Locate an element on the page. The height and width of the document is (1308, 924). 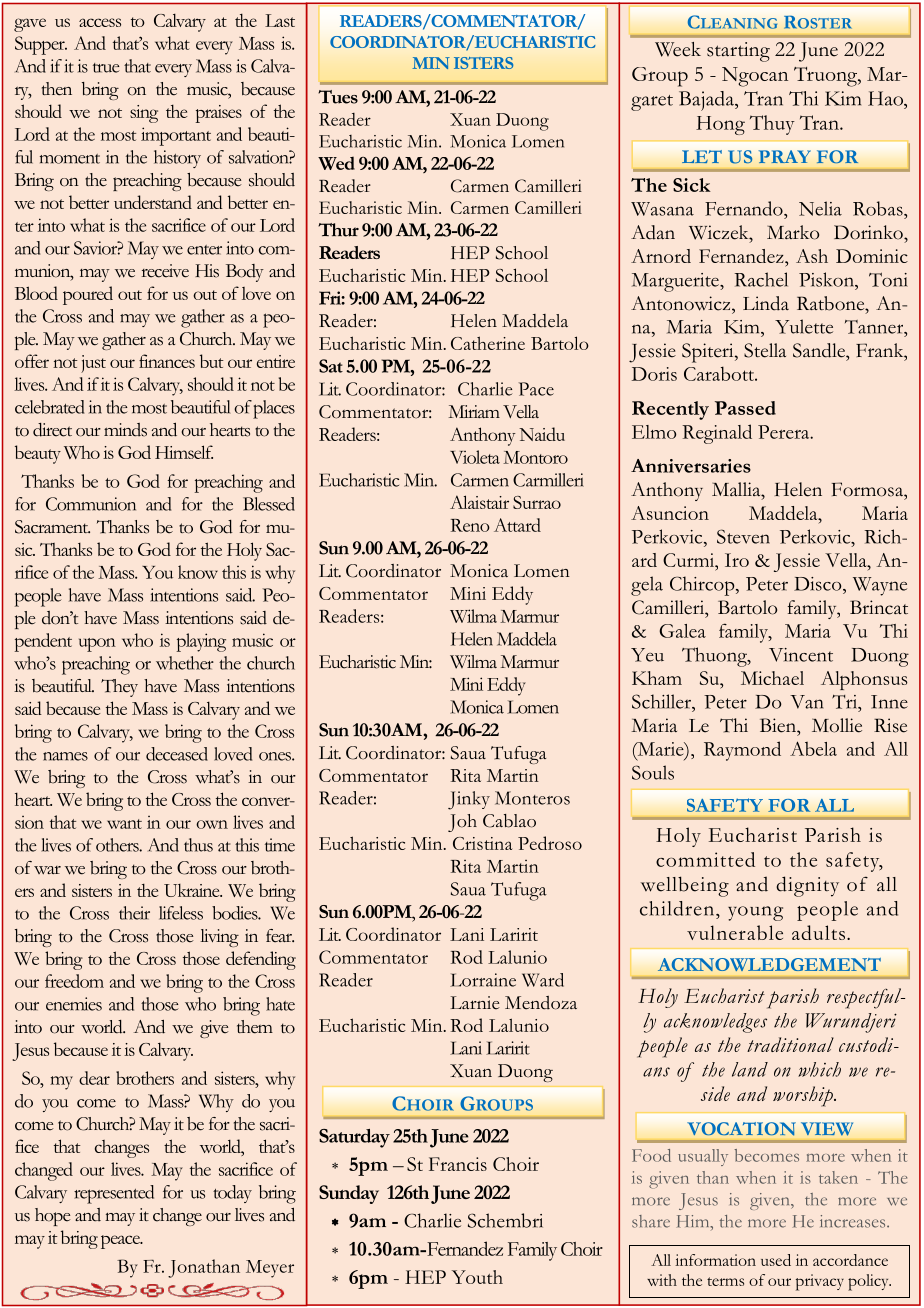
Tues is located at coordinates (338, 97).
